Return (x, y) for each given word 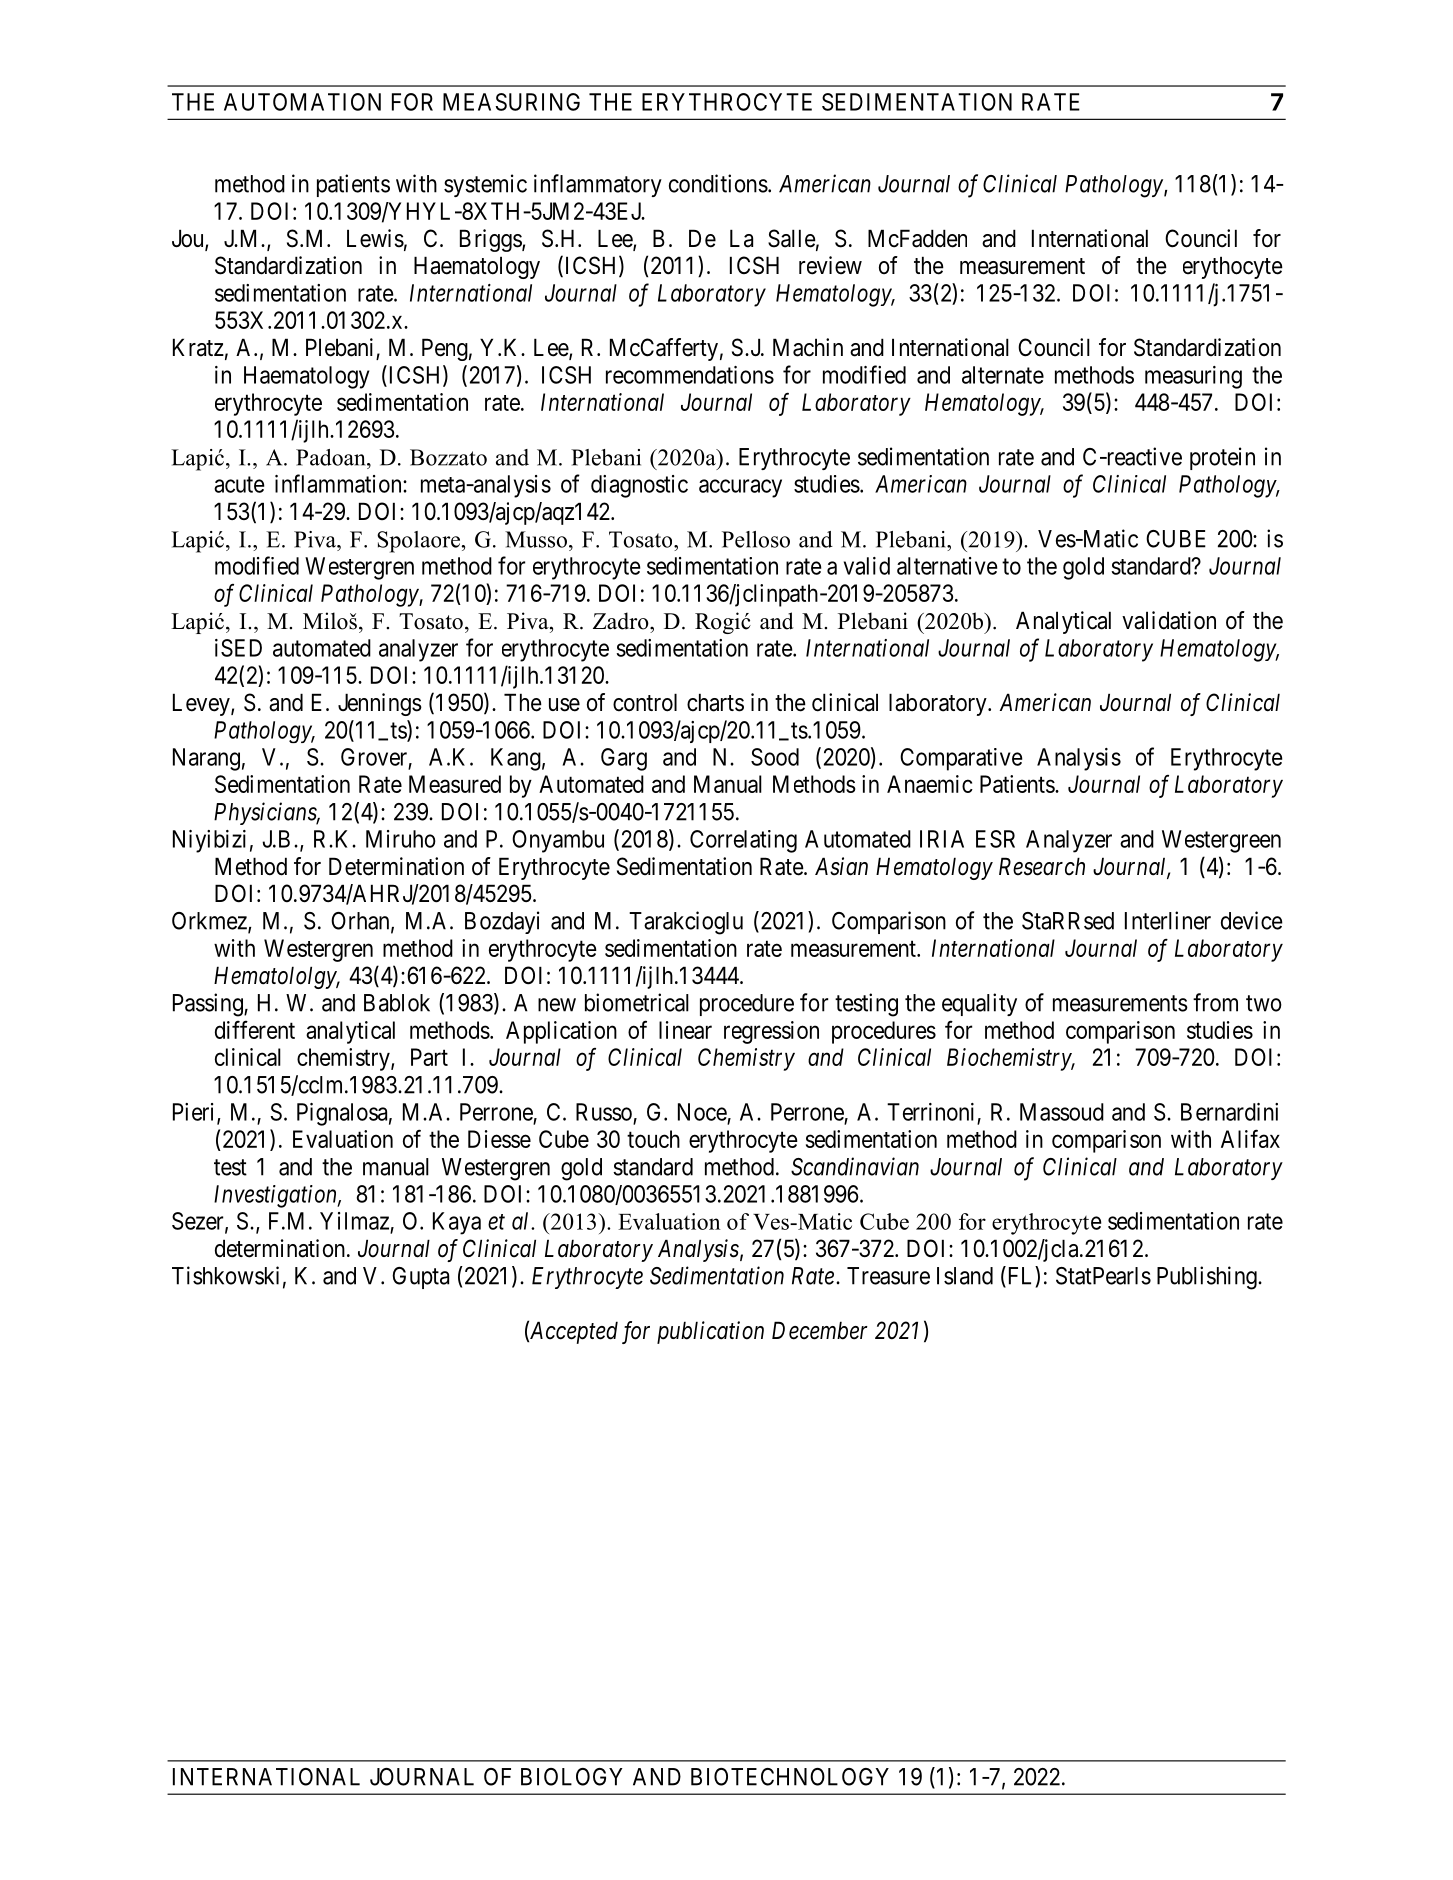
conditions (718, 183)
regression (771, 1032)
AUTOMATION (302, 102)
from (1215, 1002)
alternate (1003, 375)
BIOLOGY (572, 1777)
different (255, 1029)
